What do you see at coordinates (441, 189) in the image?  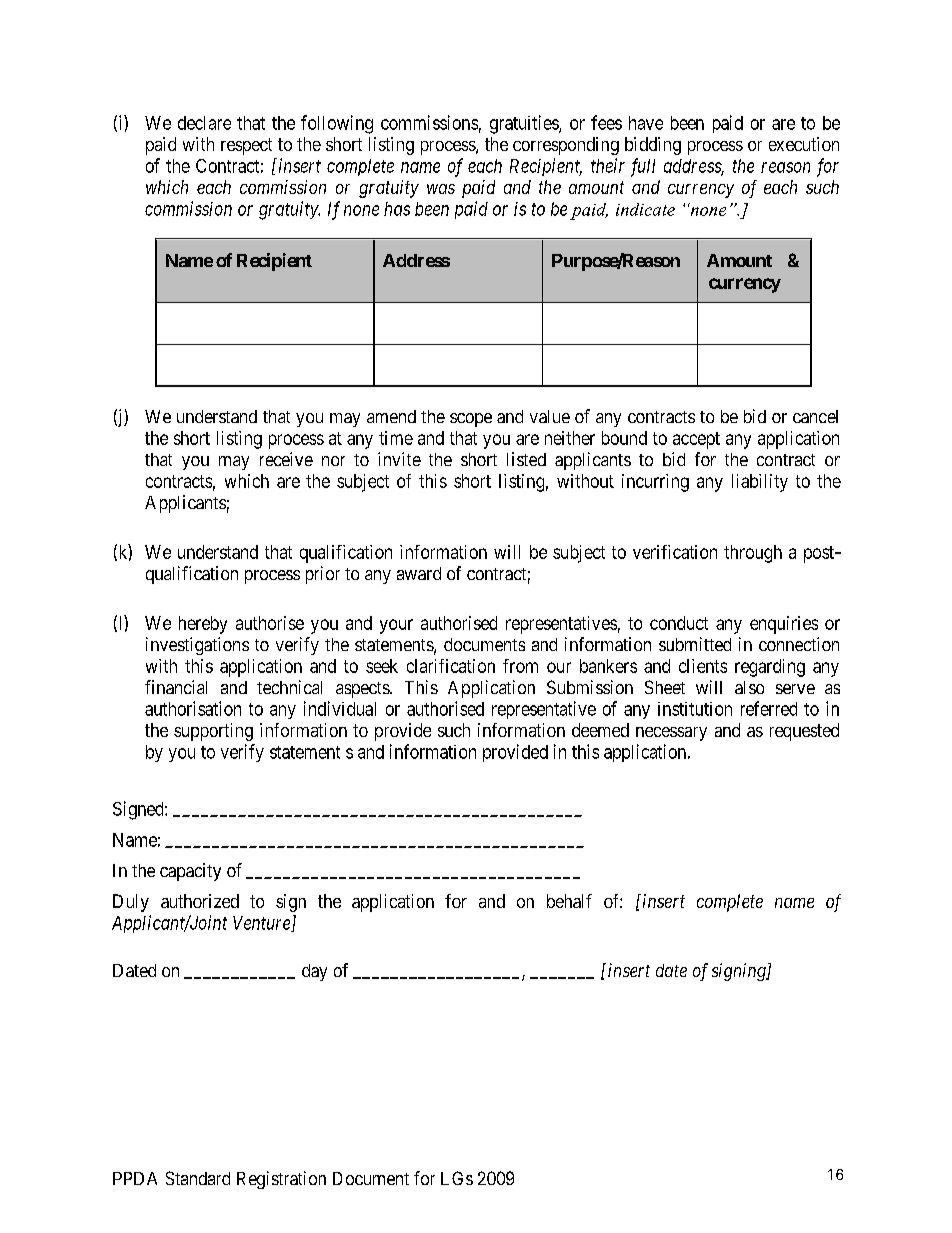 I see `was` at bounding box center [441, 189].
